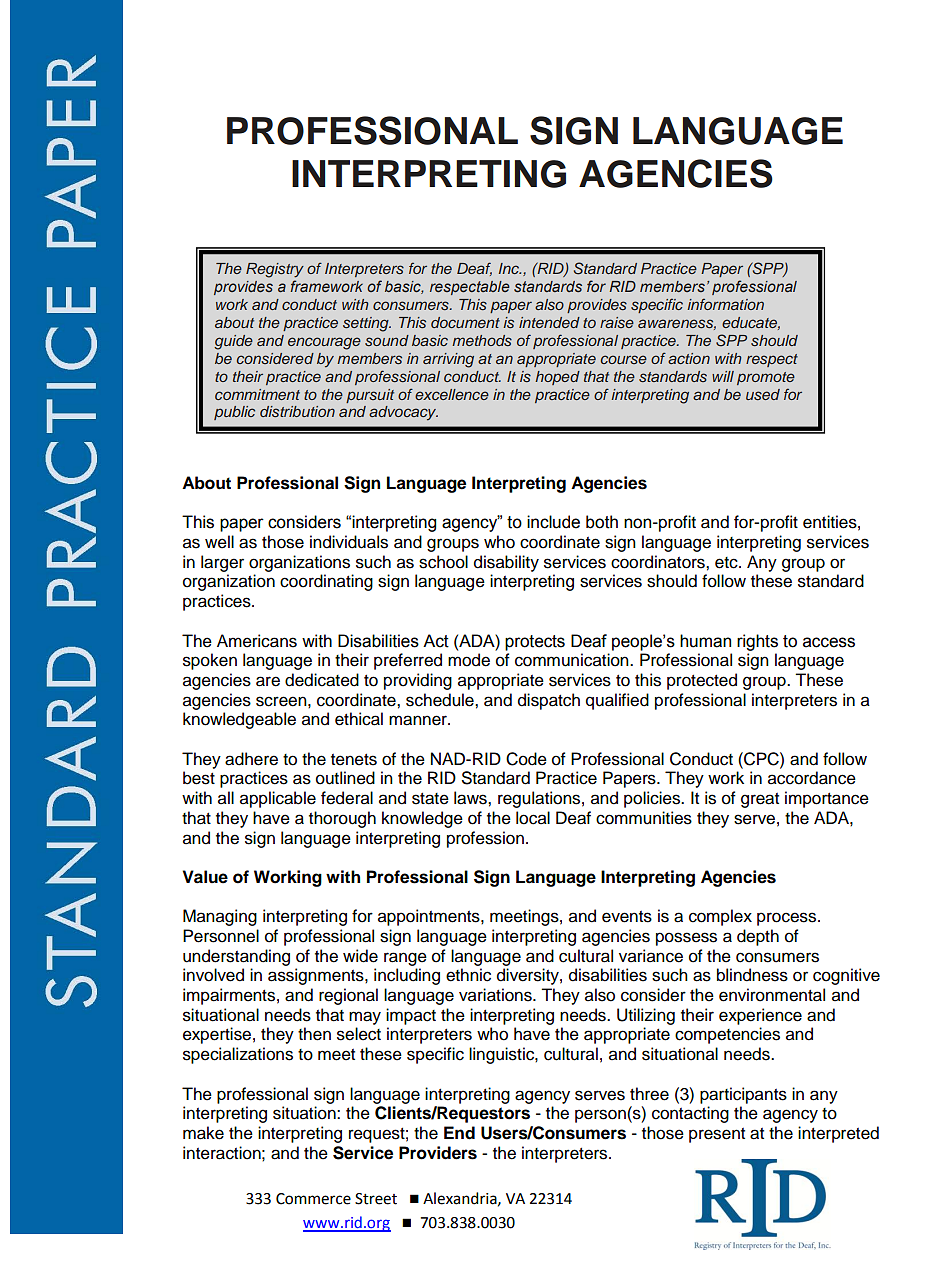  What do you see at coordinates (725, 304) in the screenshot?
I see `information` at bounding box center [725, 304].
